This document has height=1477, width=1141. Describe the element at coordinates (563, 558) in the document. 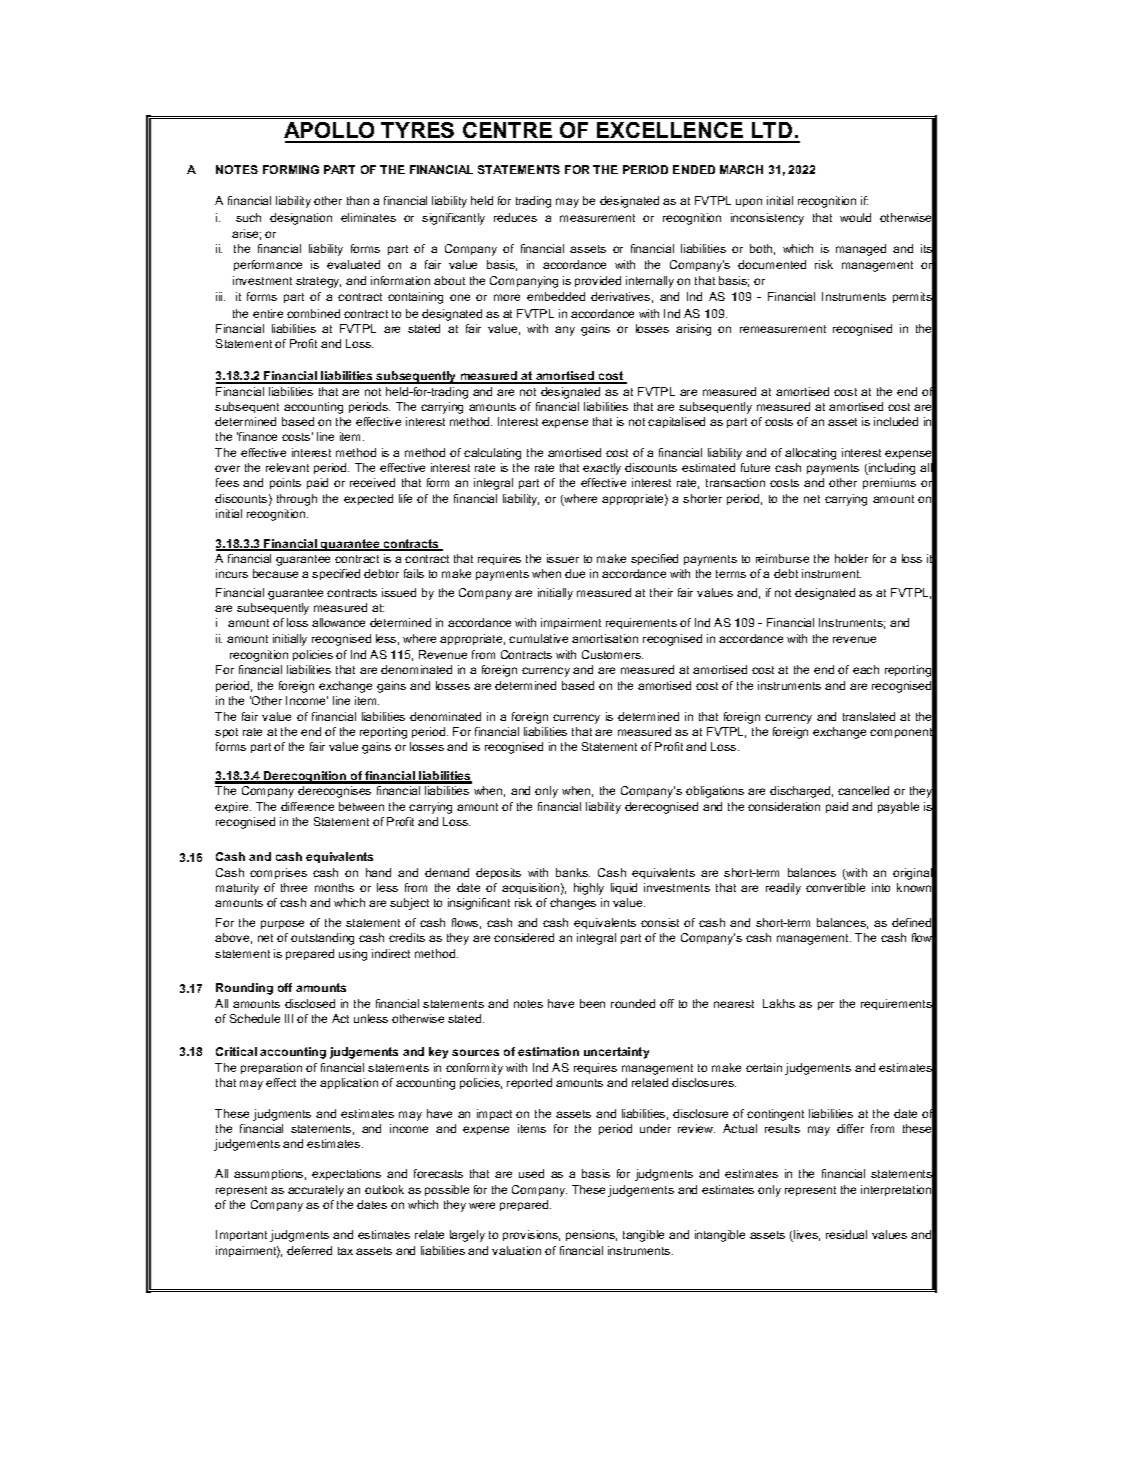

I see `issuer` at that location.
